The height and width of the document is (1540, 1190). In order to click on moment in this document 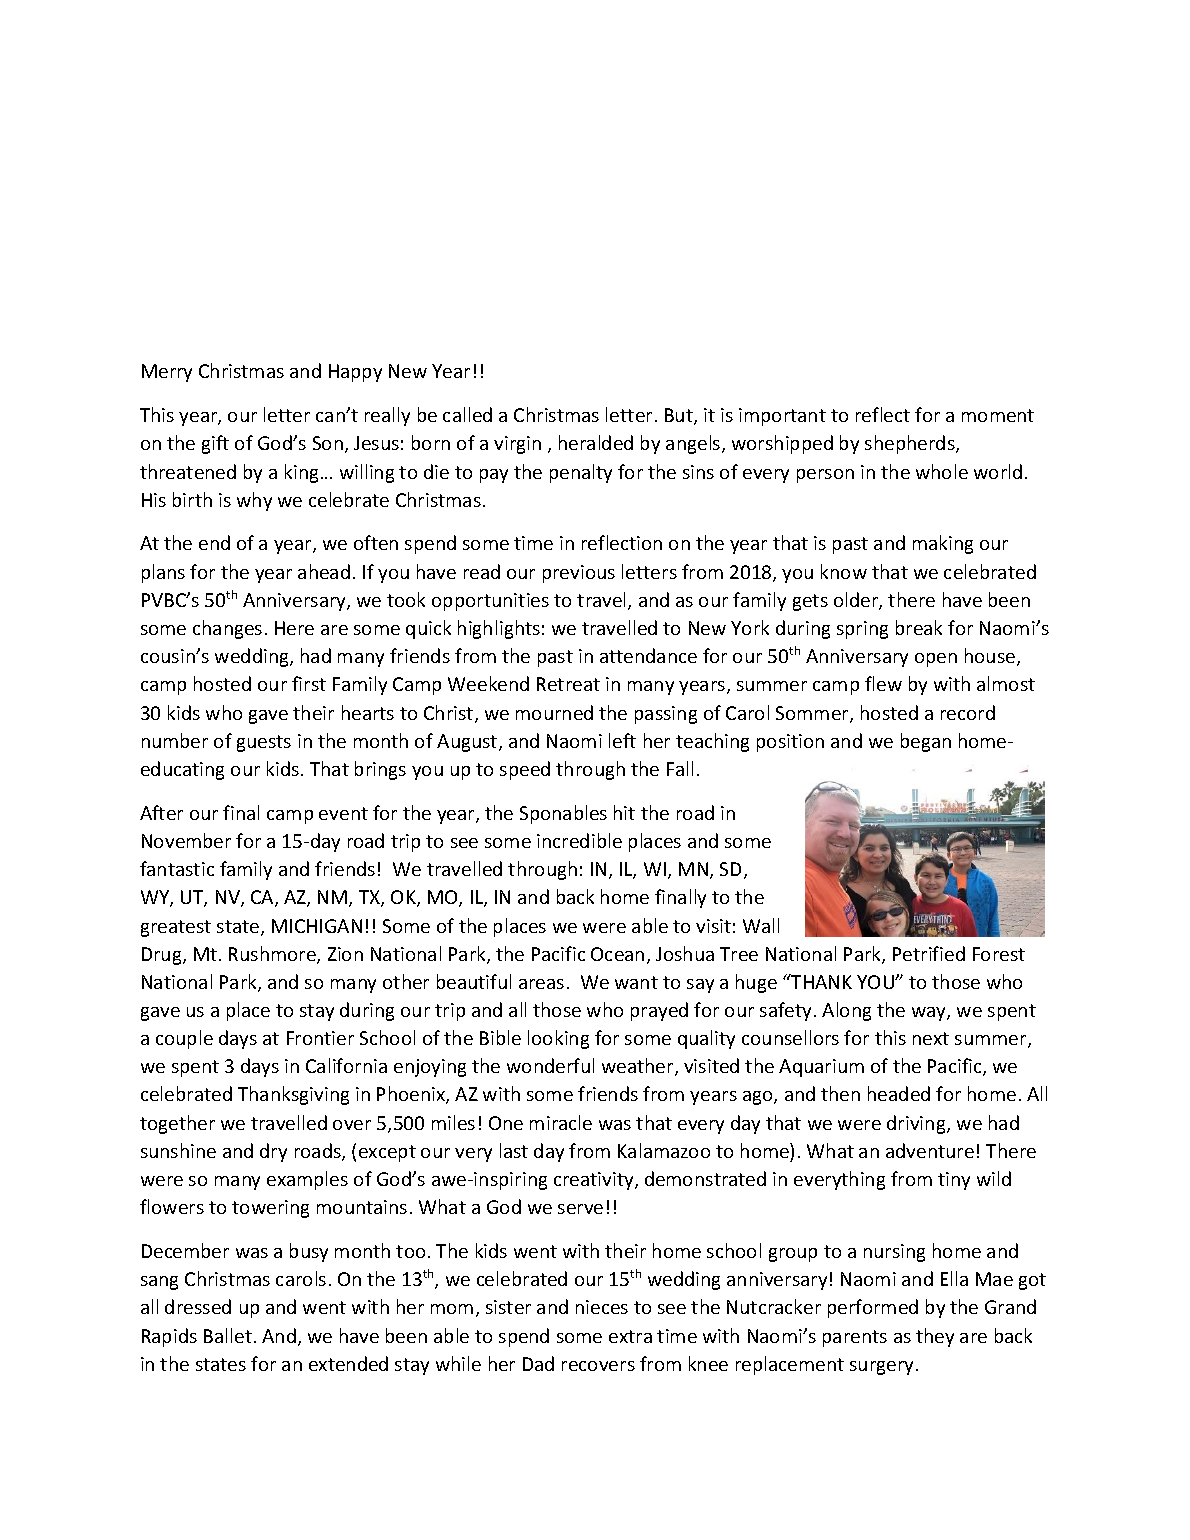, I will do `click(998, 415)`.
